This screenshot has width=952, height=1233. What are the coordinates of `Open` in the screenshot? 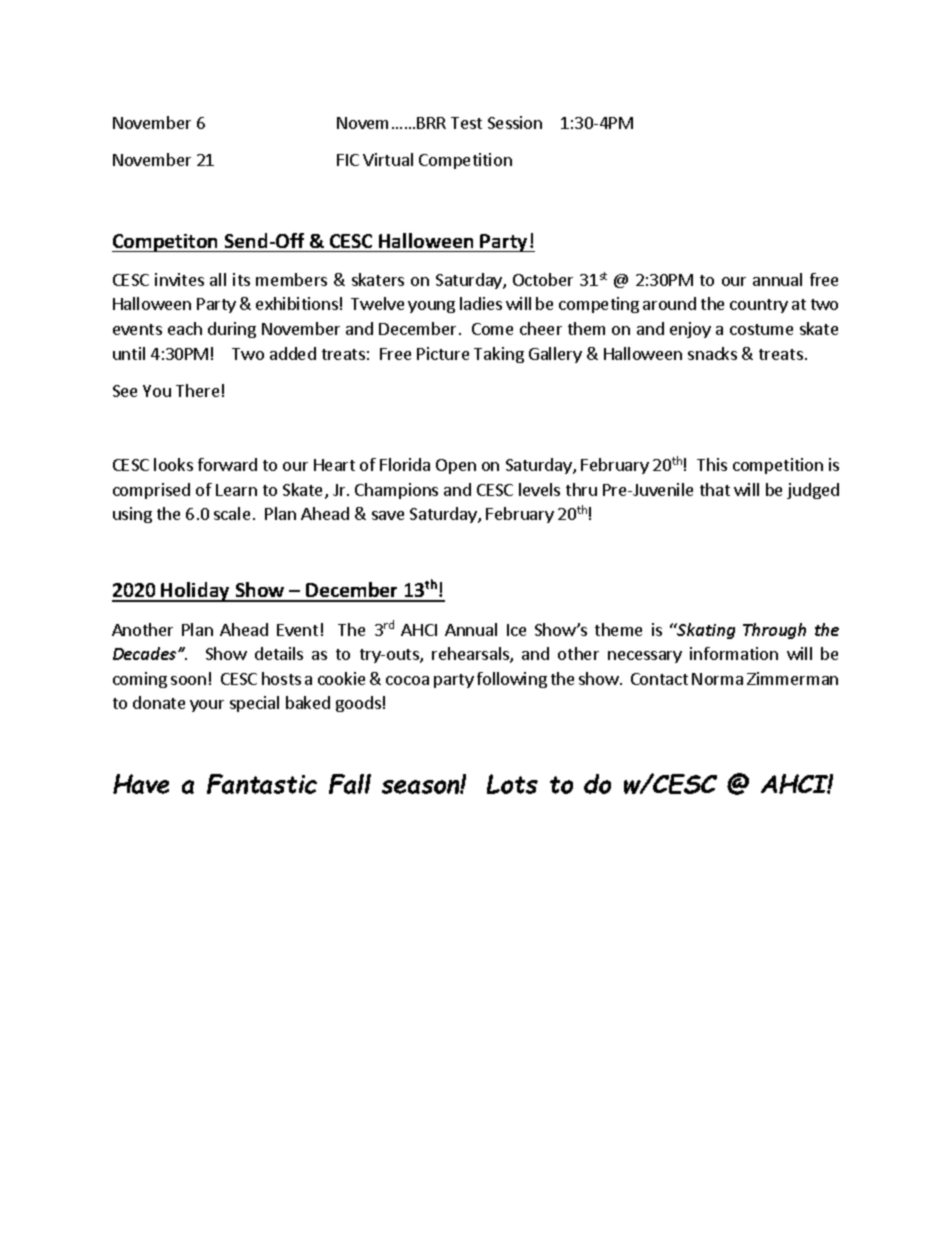 It's located at (456, 466).
